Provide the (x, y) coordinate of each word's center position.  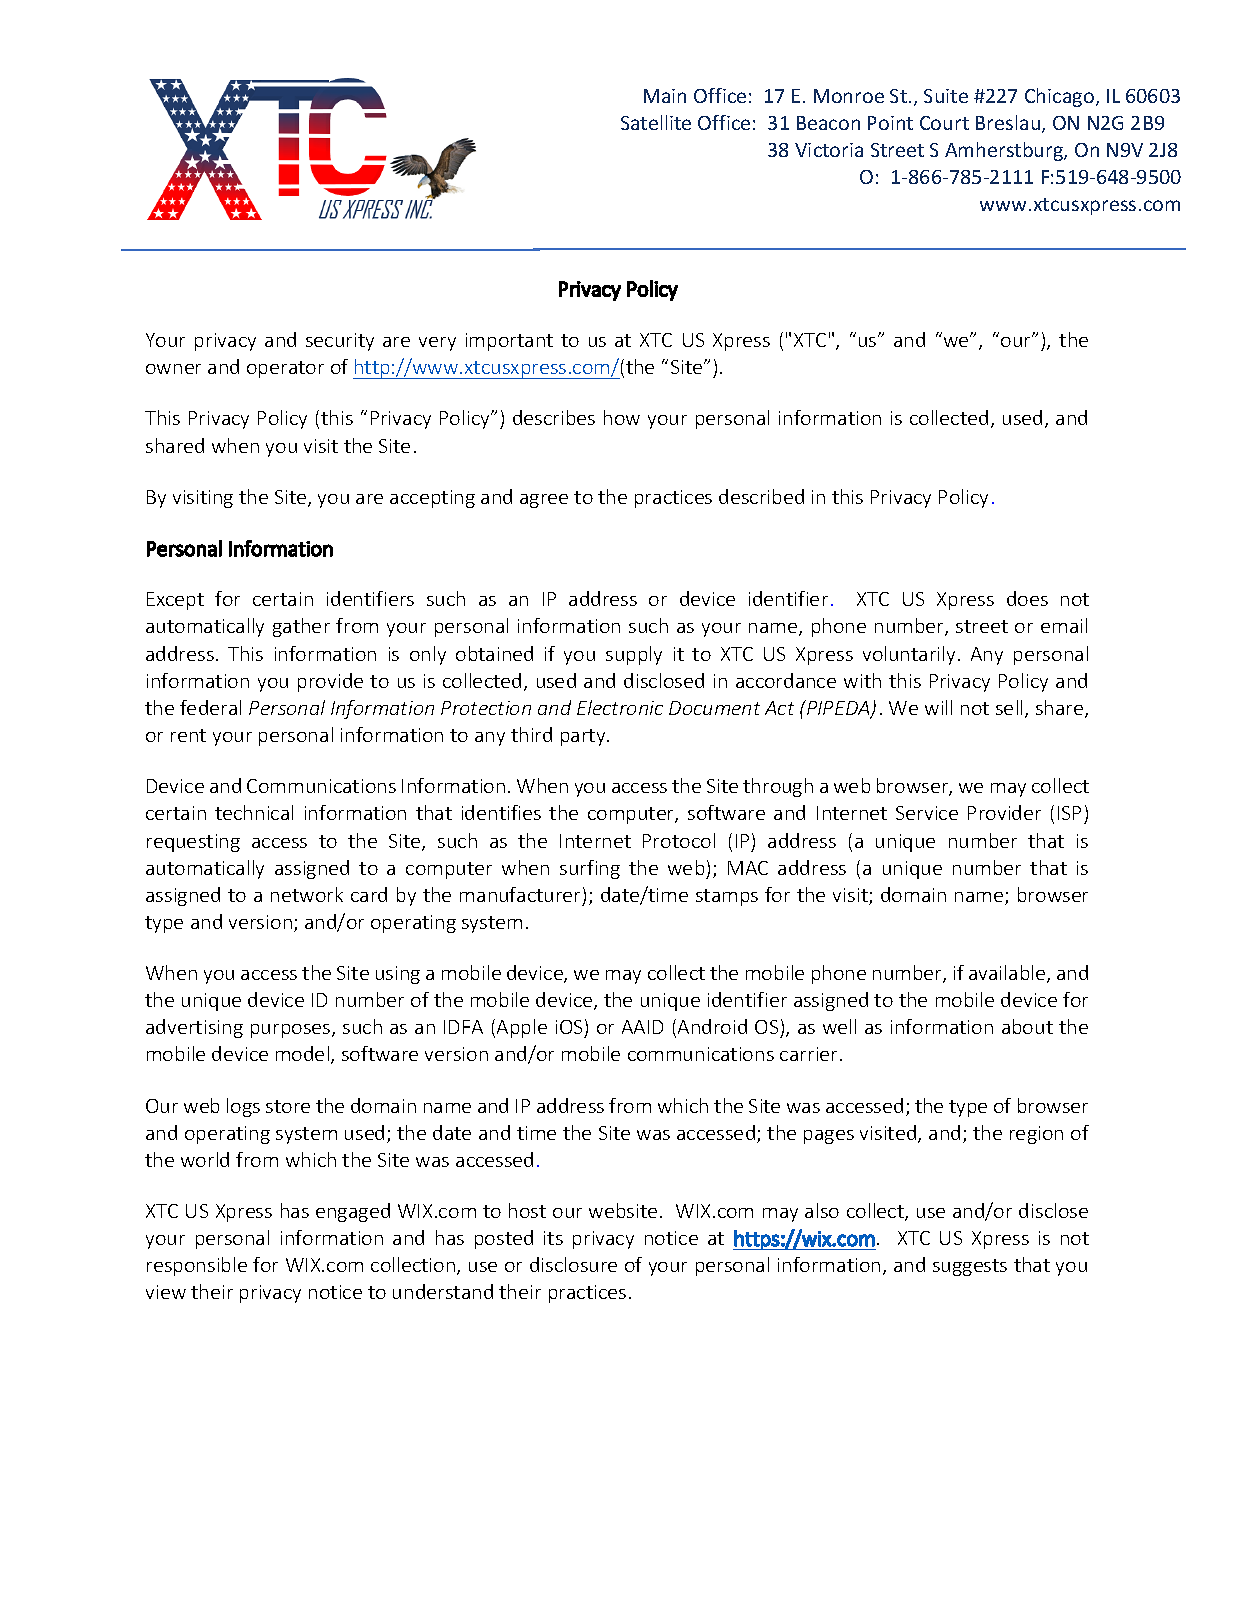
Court (944, 123)
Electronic (620, 707)
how (622, 417)
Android (712, 1026)
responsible (197, 1266)
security (340, 342)
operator (285, 369)
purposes (292, 1031)
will (938, 707)
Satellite (656, 122)
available (1008, 974)
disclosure (573, 1264)
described (761, 496)
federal (210, 707)
